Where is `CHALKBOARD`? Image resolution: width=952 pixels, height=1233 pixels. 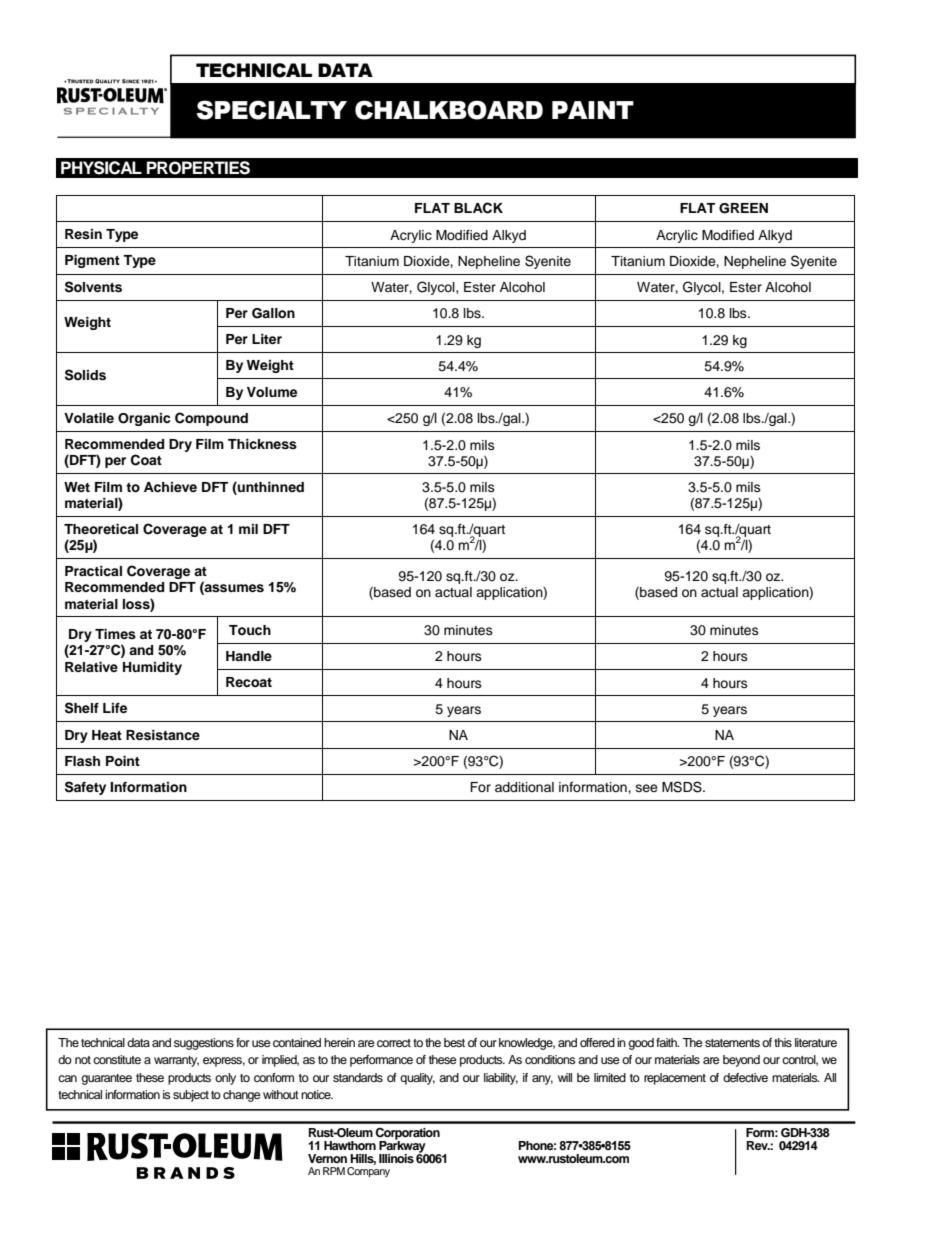 CHALKBOARD is located at coordinates (449, 110).
